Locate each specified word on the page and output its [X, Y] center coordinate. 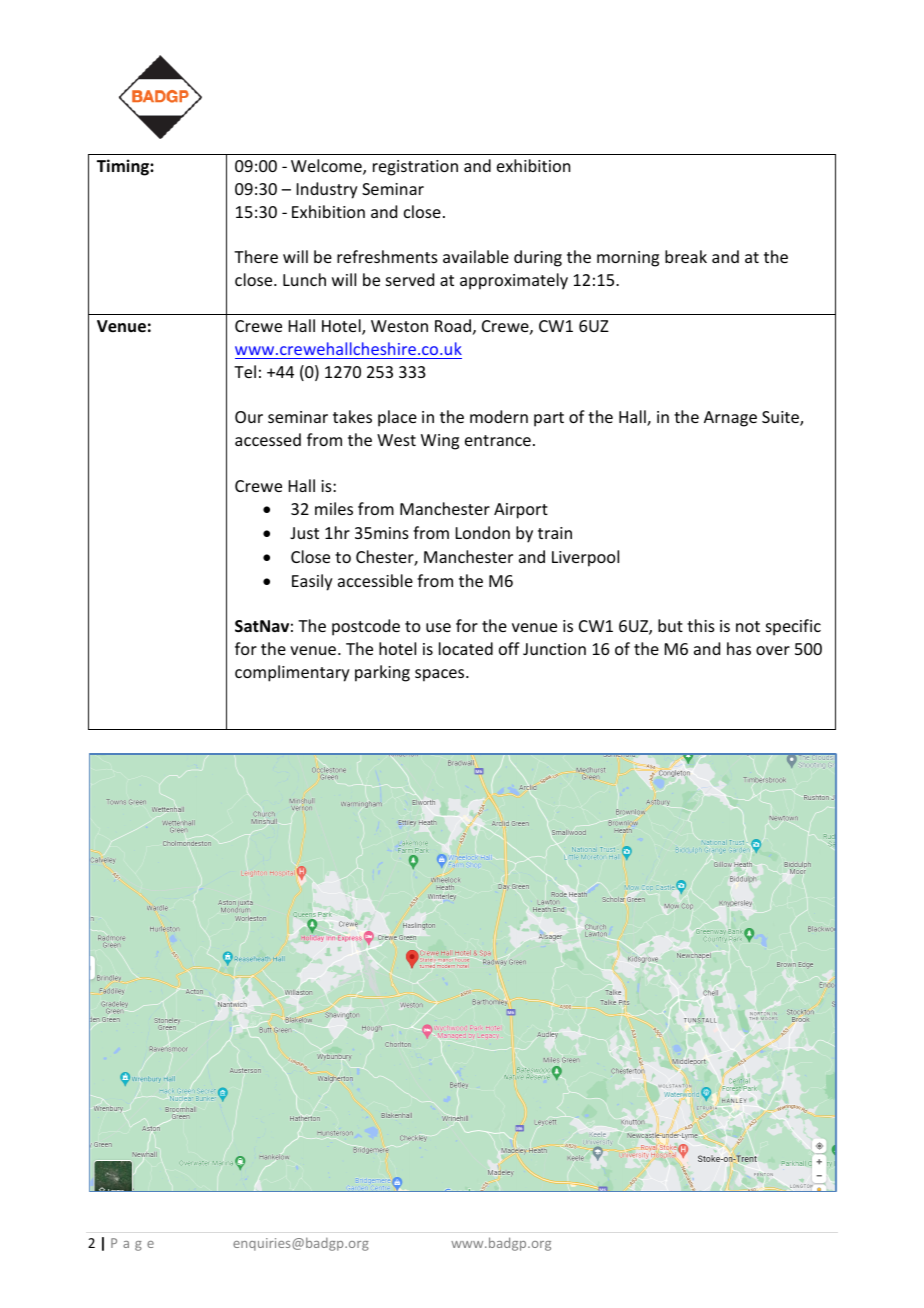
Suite [781, 418]
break [686, 256]
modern [499, 416]
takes [352, 416]
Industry [327, 190]
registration [415, 168]
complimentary [292, 673]
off [509, 648]
